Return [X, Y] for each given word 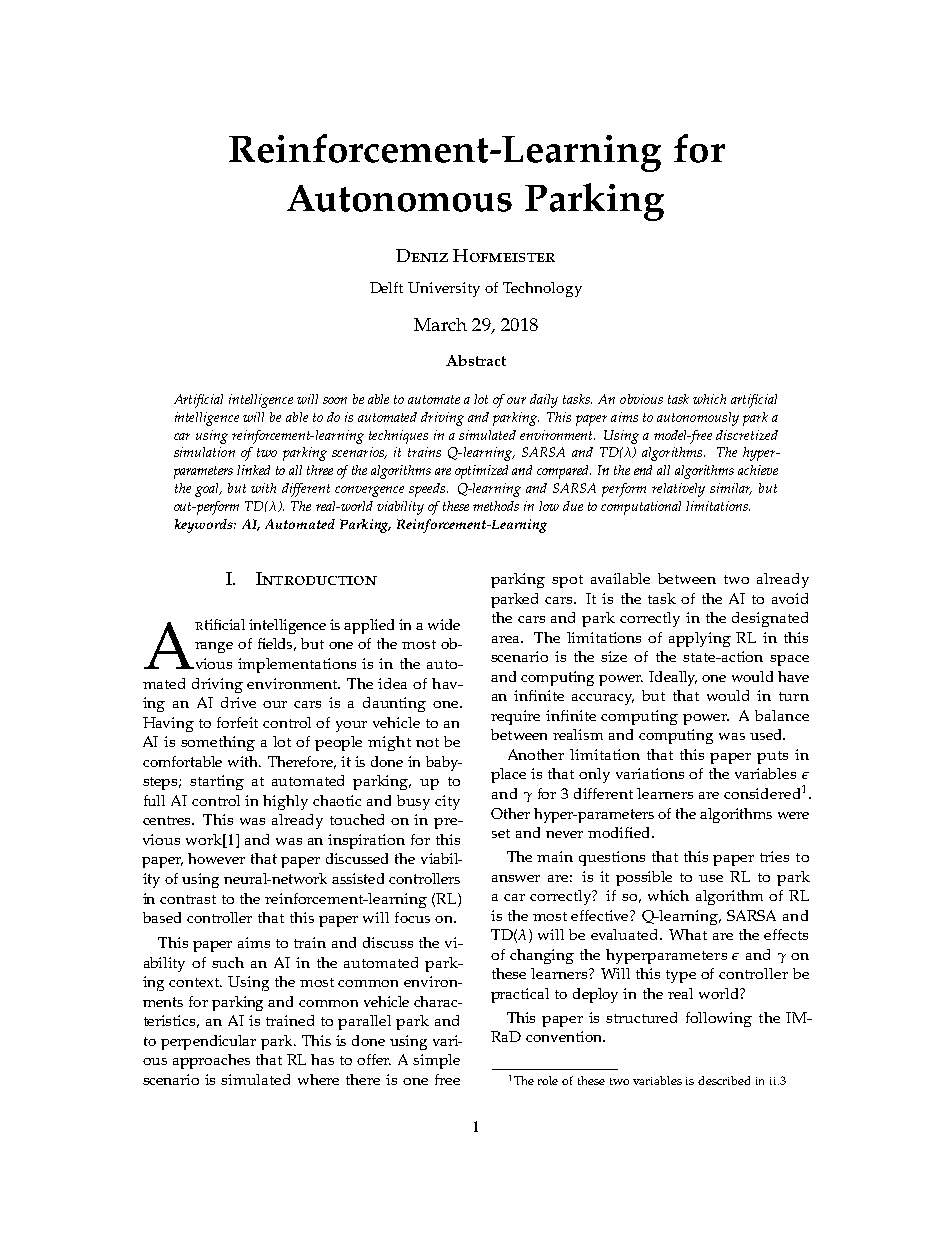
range [214, 647]
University [444, 289]
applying [700, 639]
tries [774, 856]
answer [516, 878]
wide [444, 624]
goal [208, 490]
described [724, 1080]
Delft [386, 287]
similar [731, 489]
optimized [481, 472]
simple [436, 1061]
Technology [542, 289]
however [216, 858]
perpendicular [208, 1042]
